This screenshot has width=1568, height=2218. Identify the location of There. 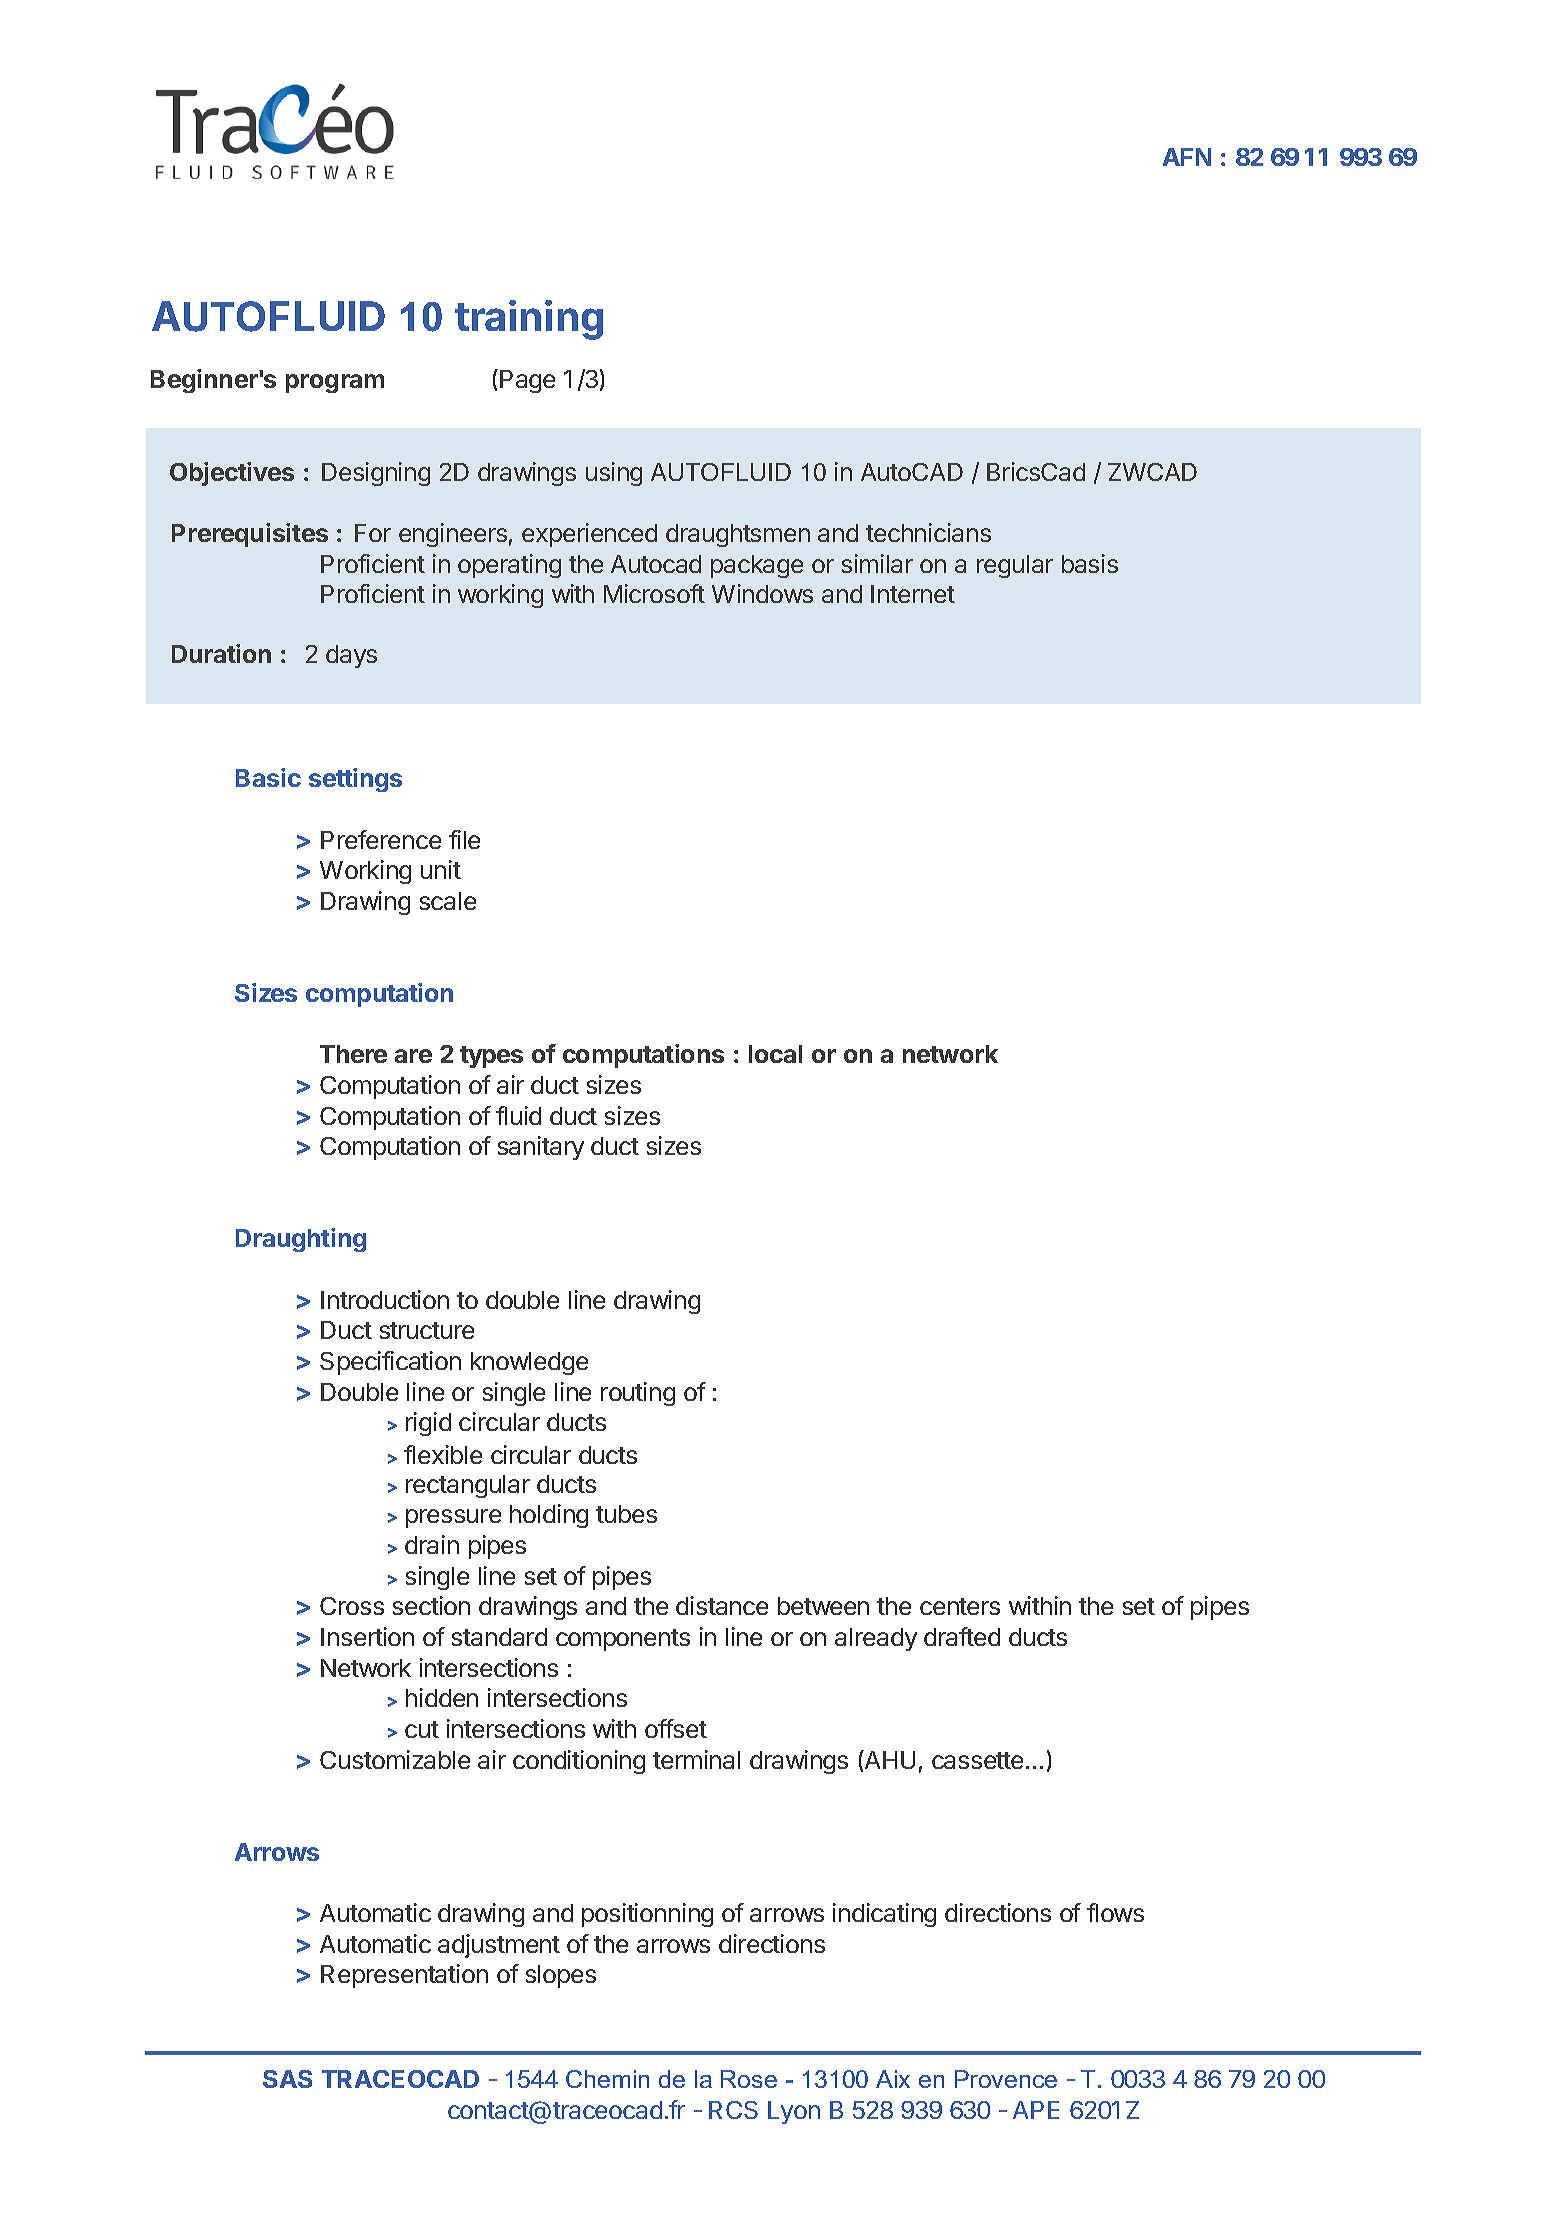
(353, 1054).
